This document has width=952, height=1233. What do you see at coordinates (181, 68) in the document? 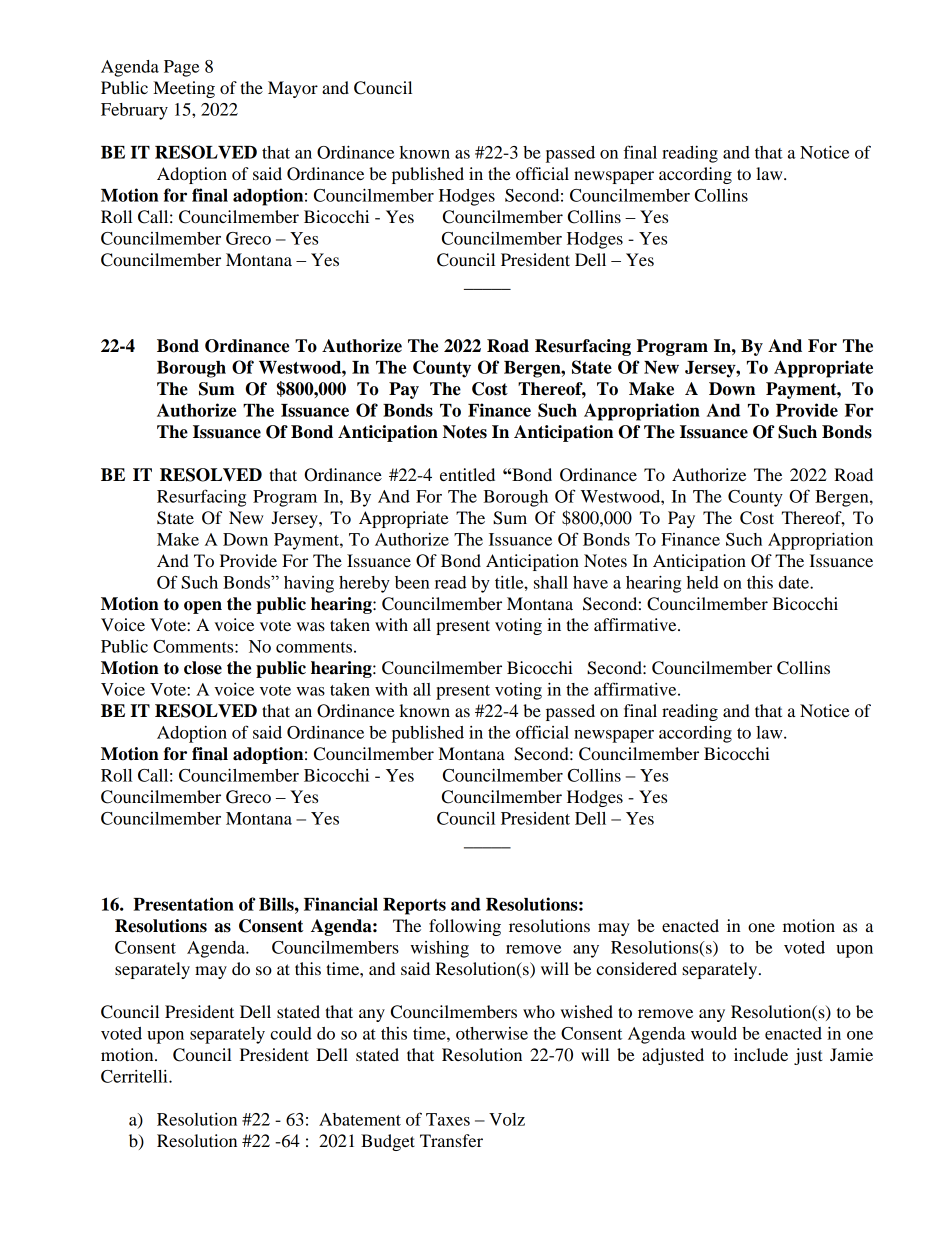
I see `Page` at bounding box center [181, 68].
